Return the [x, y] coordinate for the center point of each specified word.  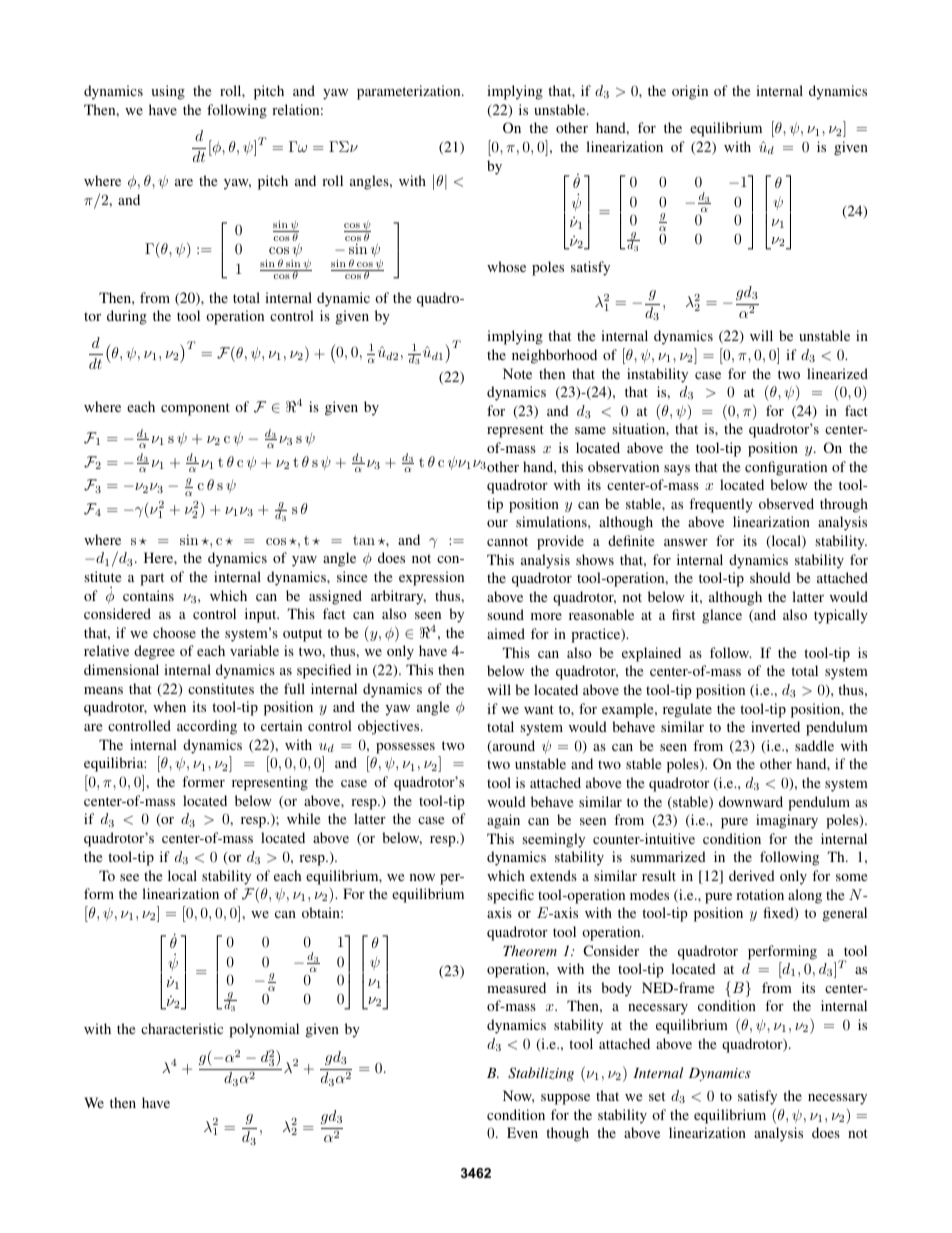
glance [722, 616]
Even [522, 1132]
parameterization [410, 92]
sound [505, 614]
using [168, 92]
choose [174, 632]
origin [690, 92]
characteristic [182, 1028]
